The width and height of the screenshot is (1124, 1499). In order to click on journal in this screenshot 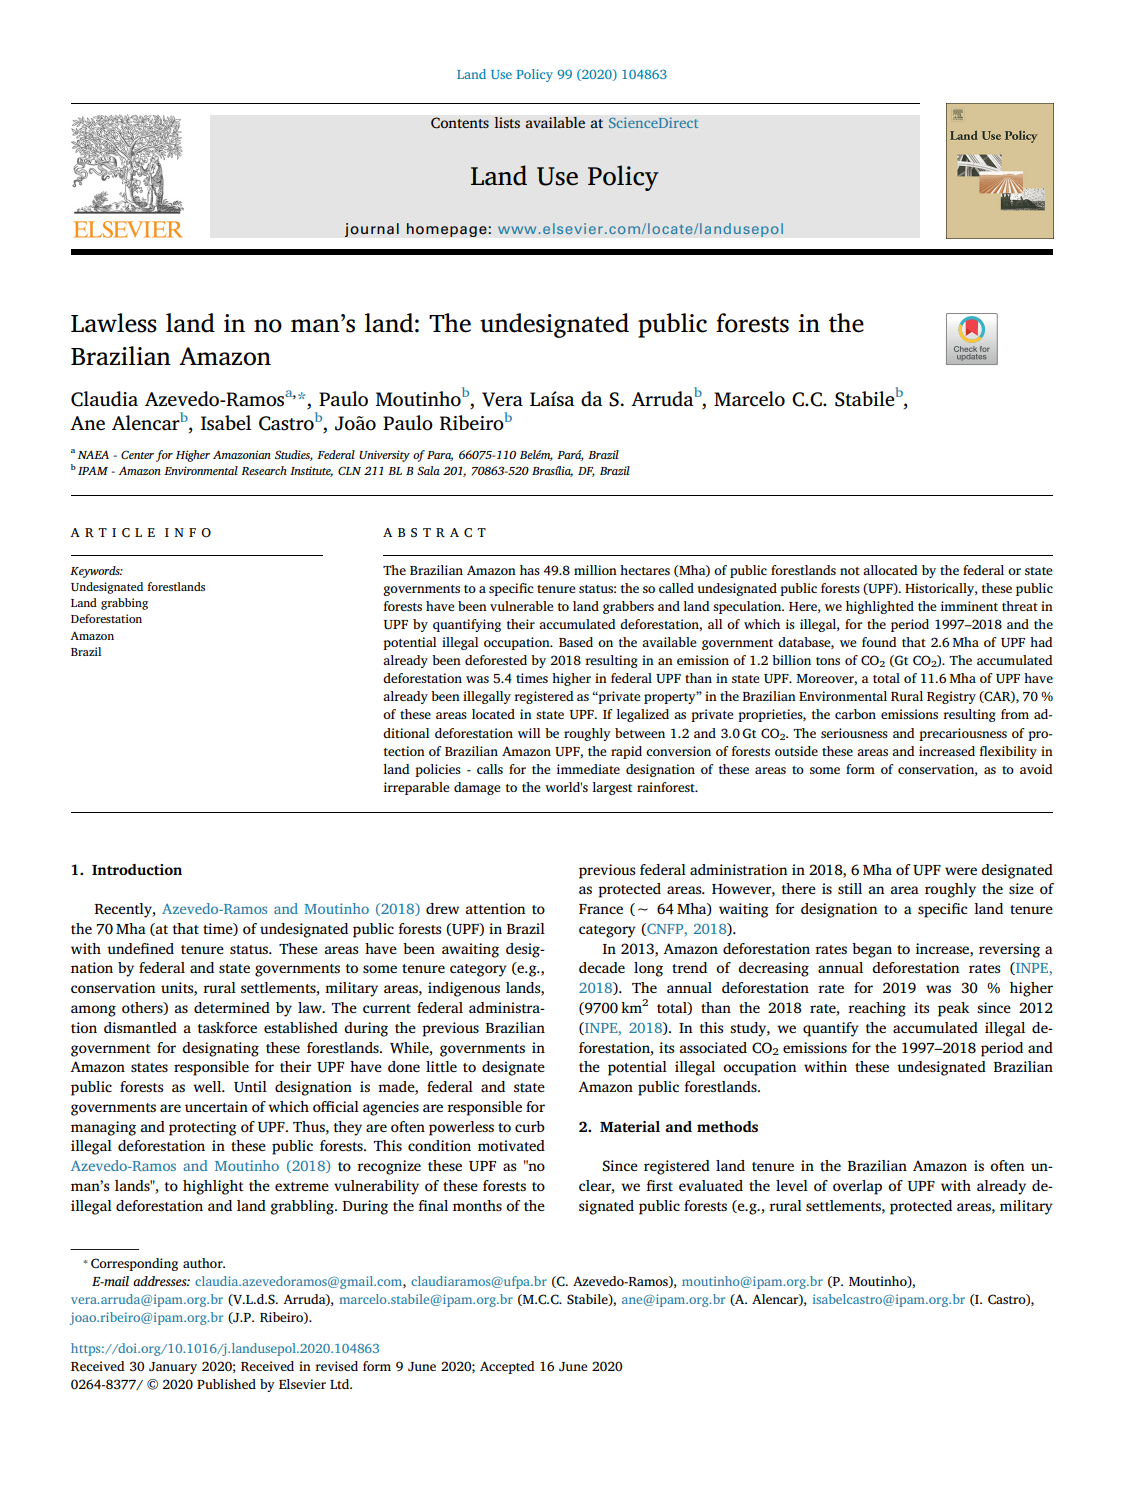, I will do `click(372, 230)`.
